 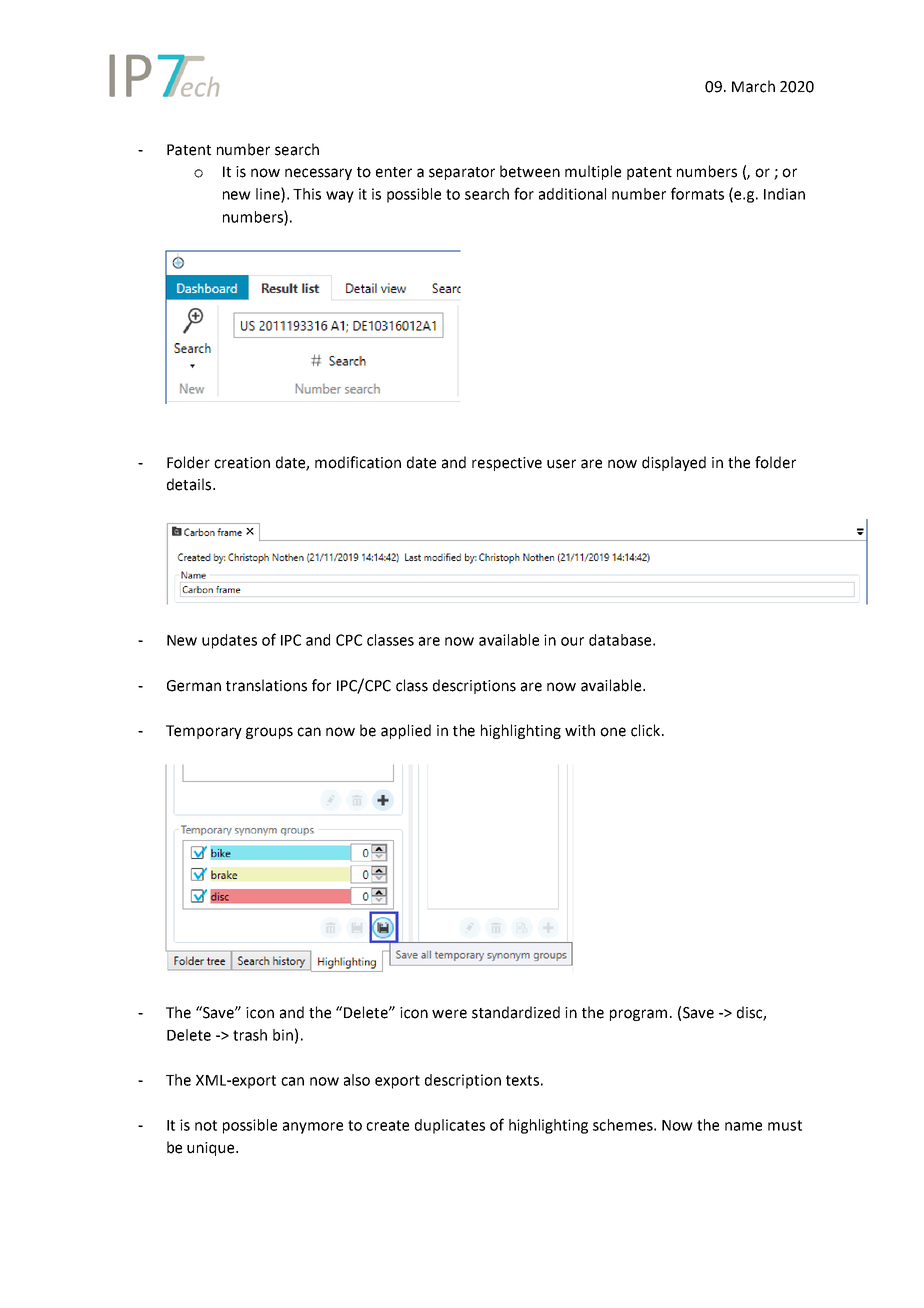 What do you see at coordinates (318, 174) in the screenshot?
I see `necessary` at bounding box center [318, 174].
